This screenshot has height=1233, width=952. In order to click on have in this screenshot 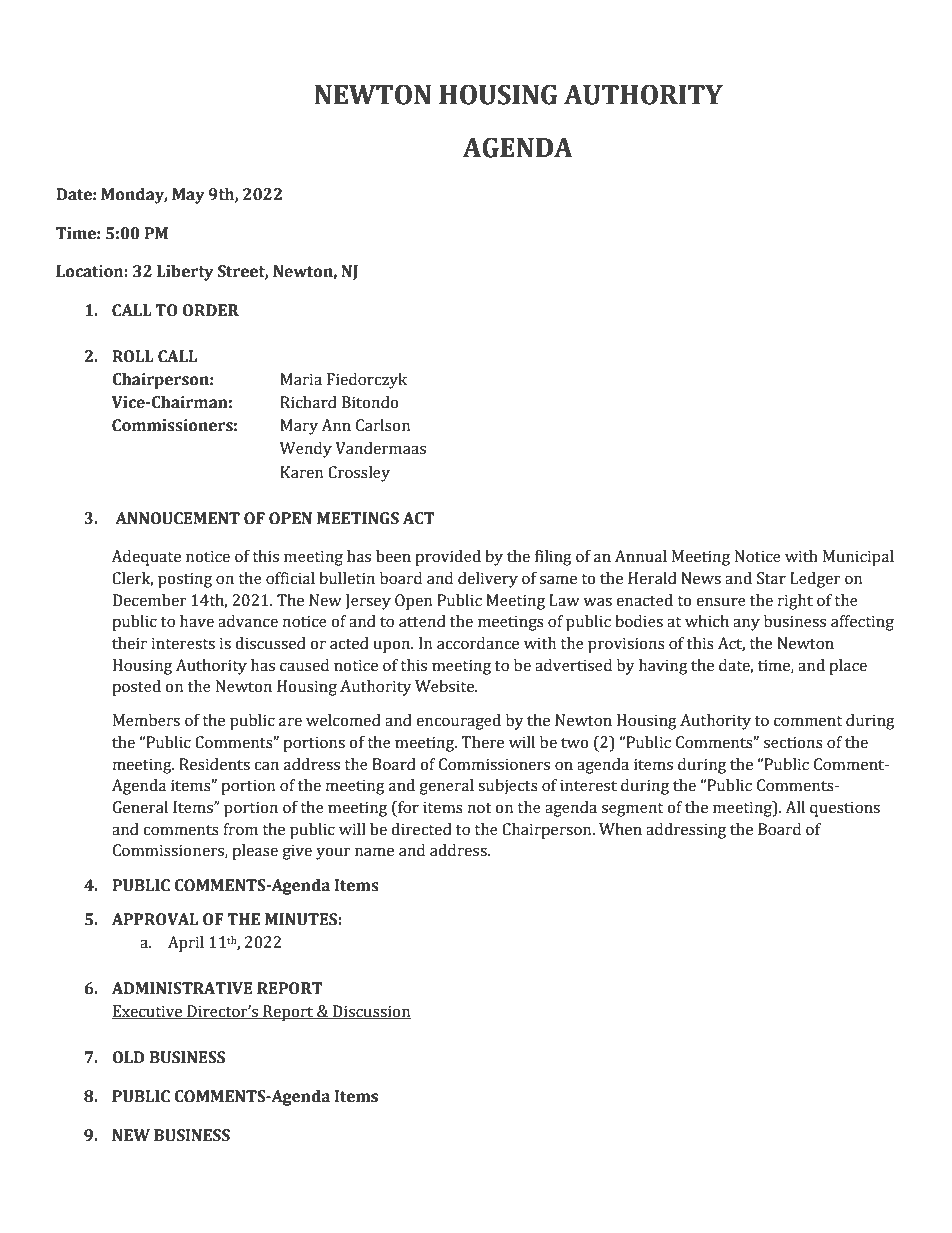, I will do `click(197, 621)`.
